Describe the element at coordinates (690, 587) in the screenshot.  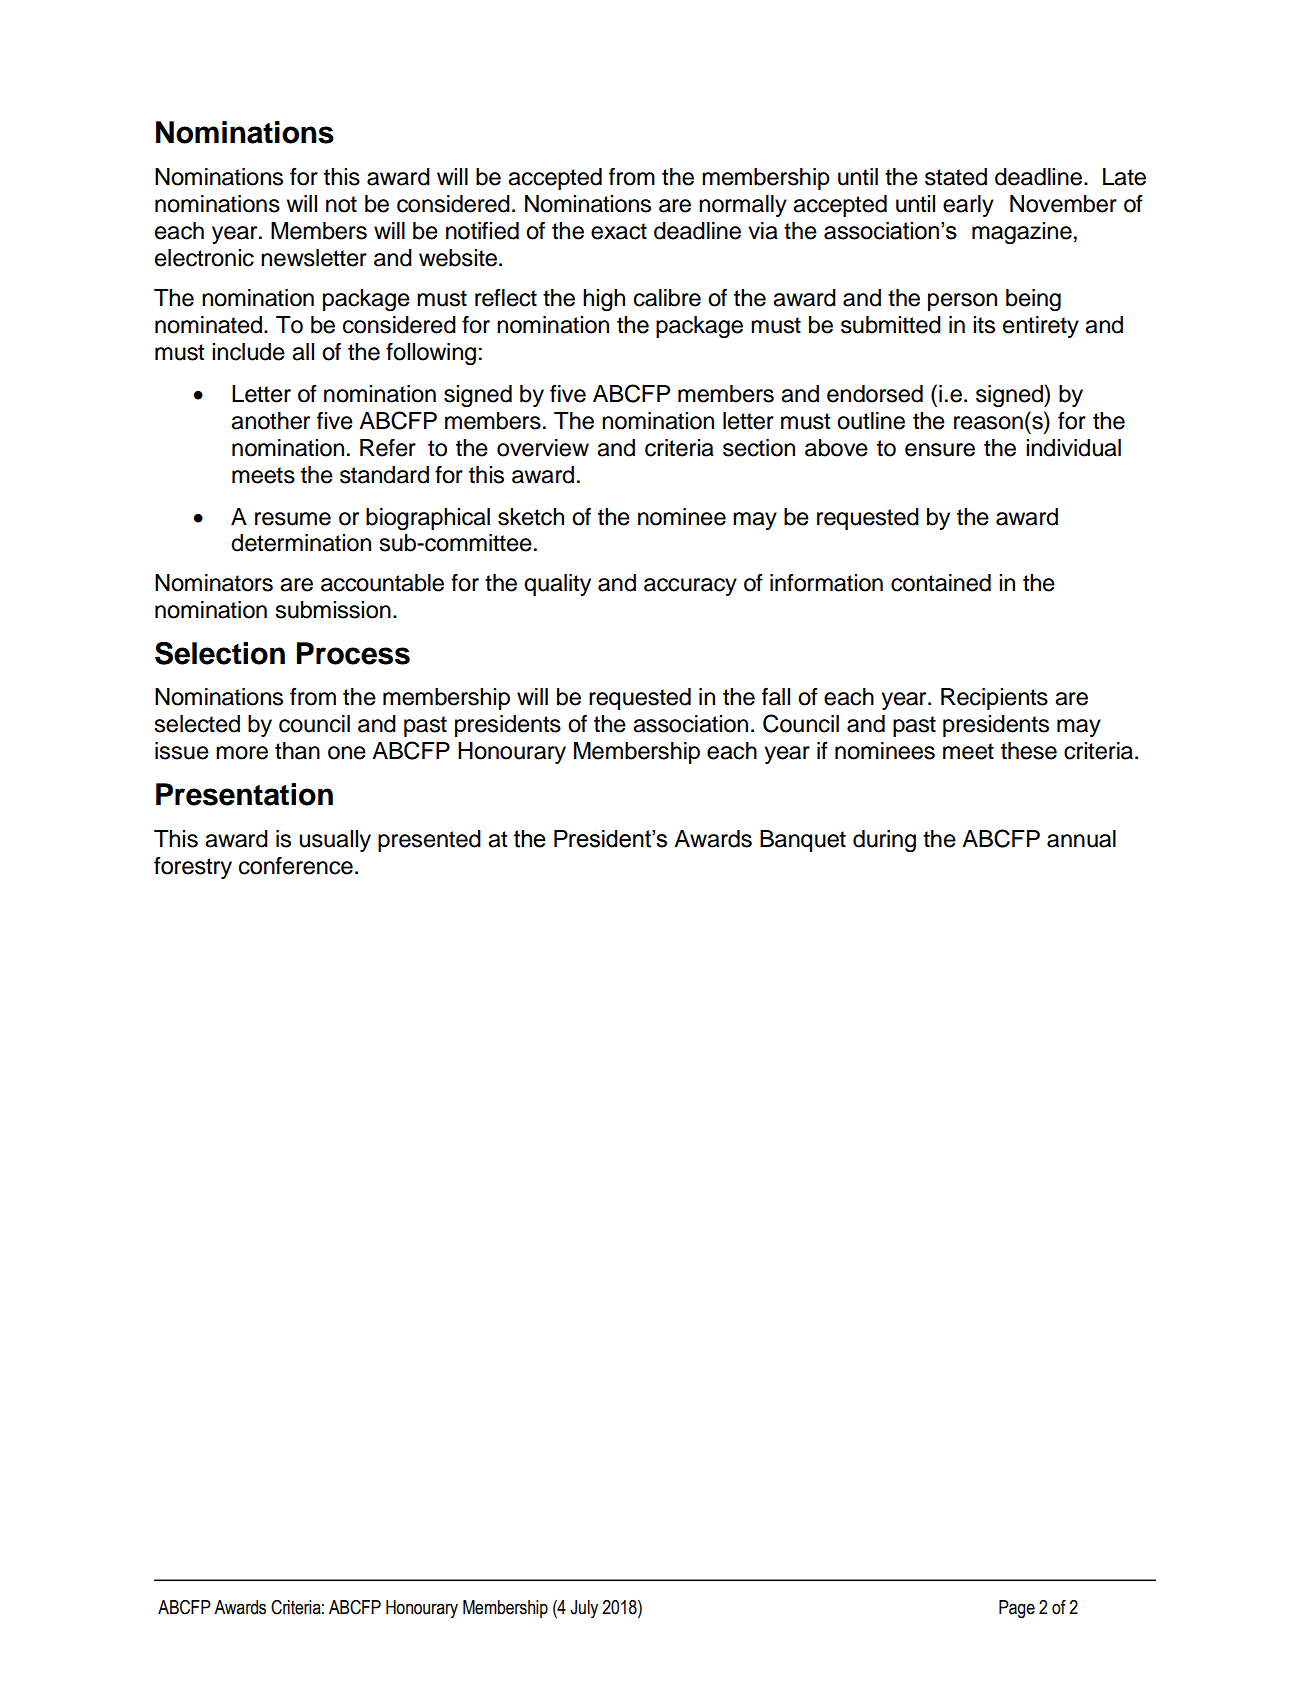
I see `accuracy` at that location.
